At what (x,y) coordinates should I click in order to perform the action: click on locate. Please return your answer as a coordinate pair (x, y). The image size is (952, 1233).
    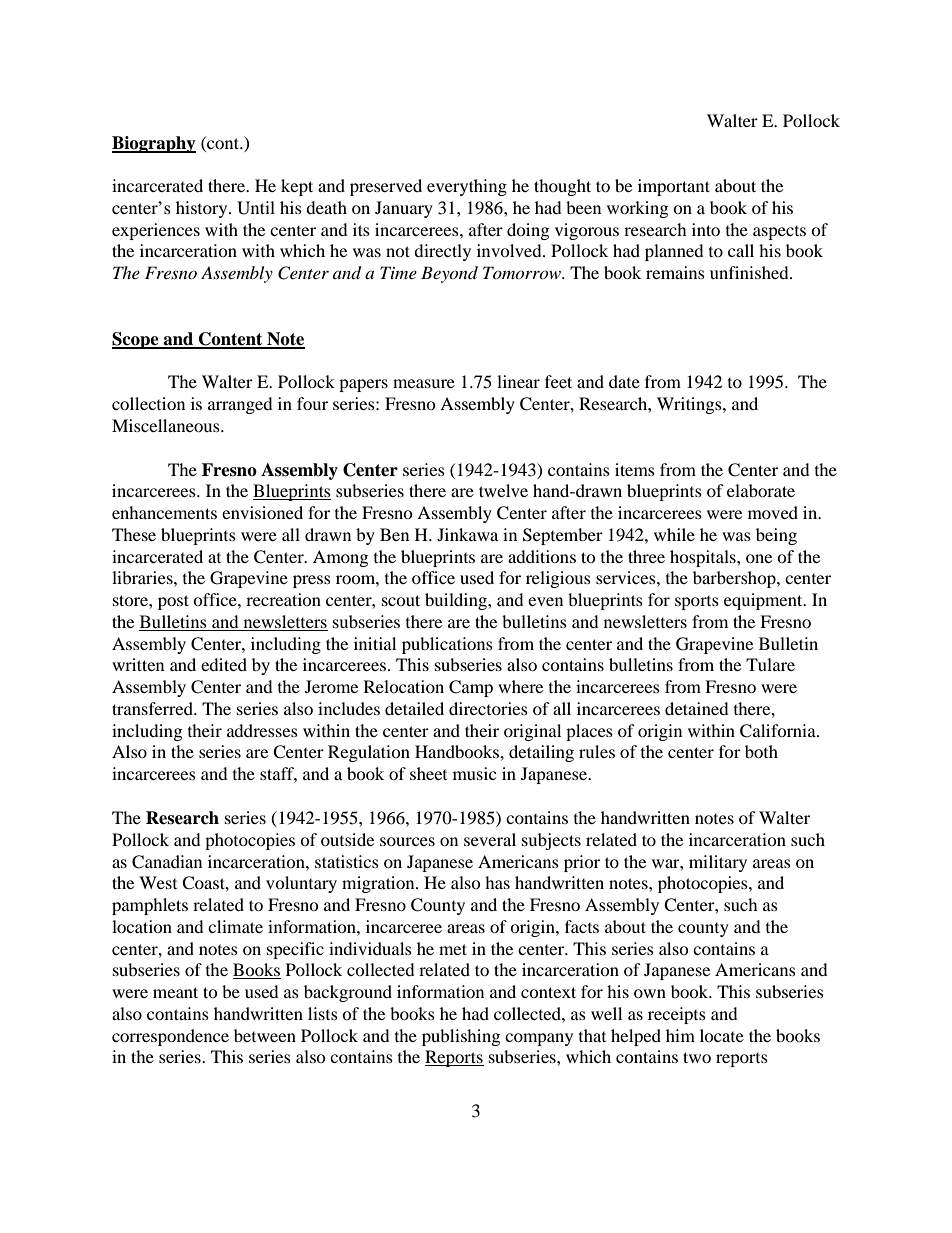
    Looking at the image, I should click on (722, 1035).
